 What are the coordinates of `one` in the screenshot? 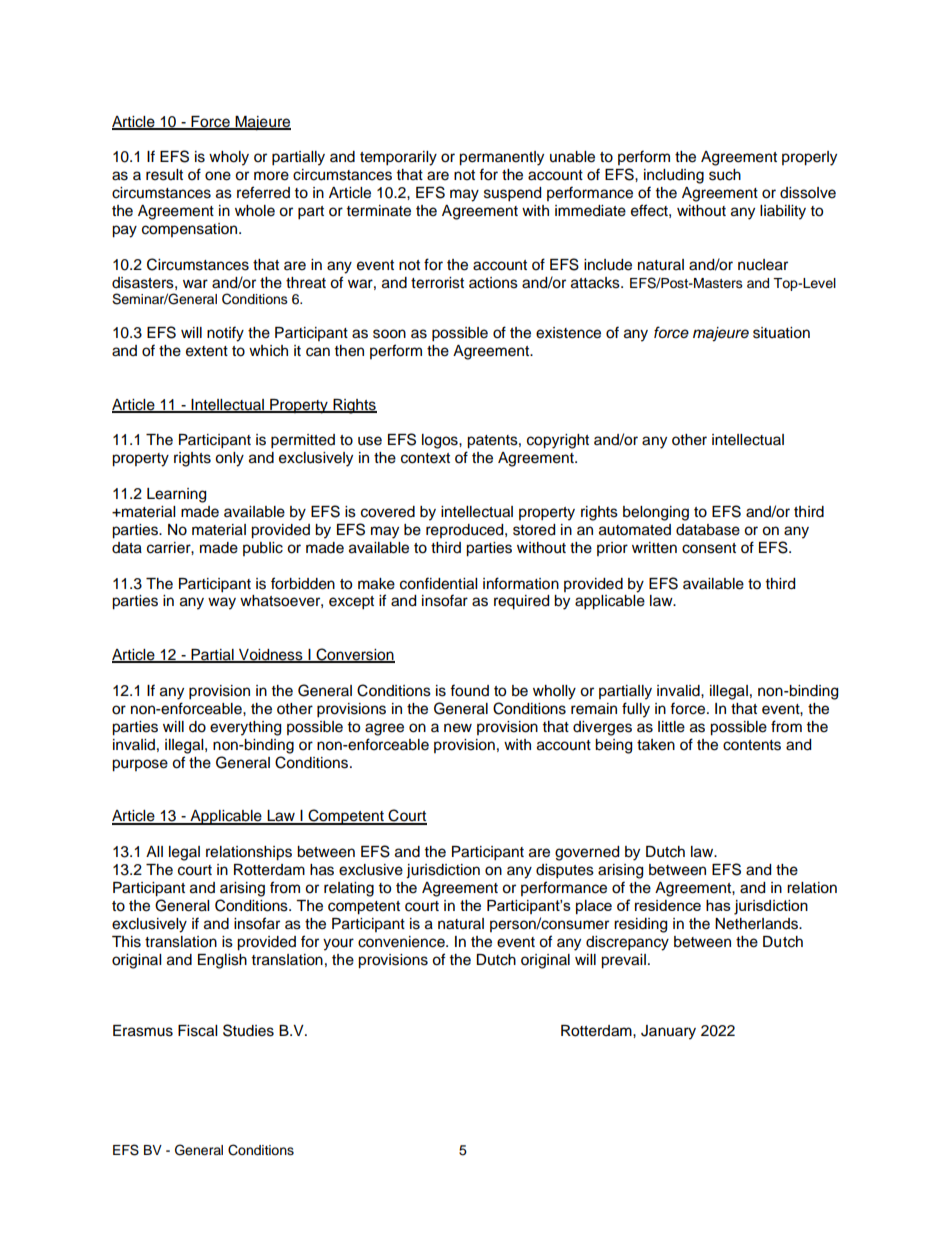 It's located at (218, 176).
